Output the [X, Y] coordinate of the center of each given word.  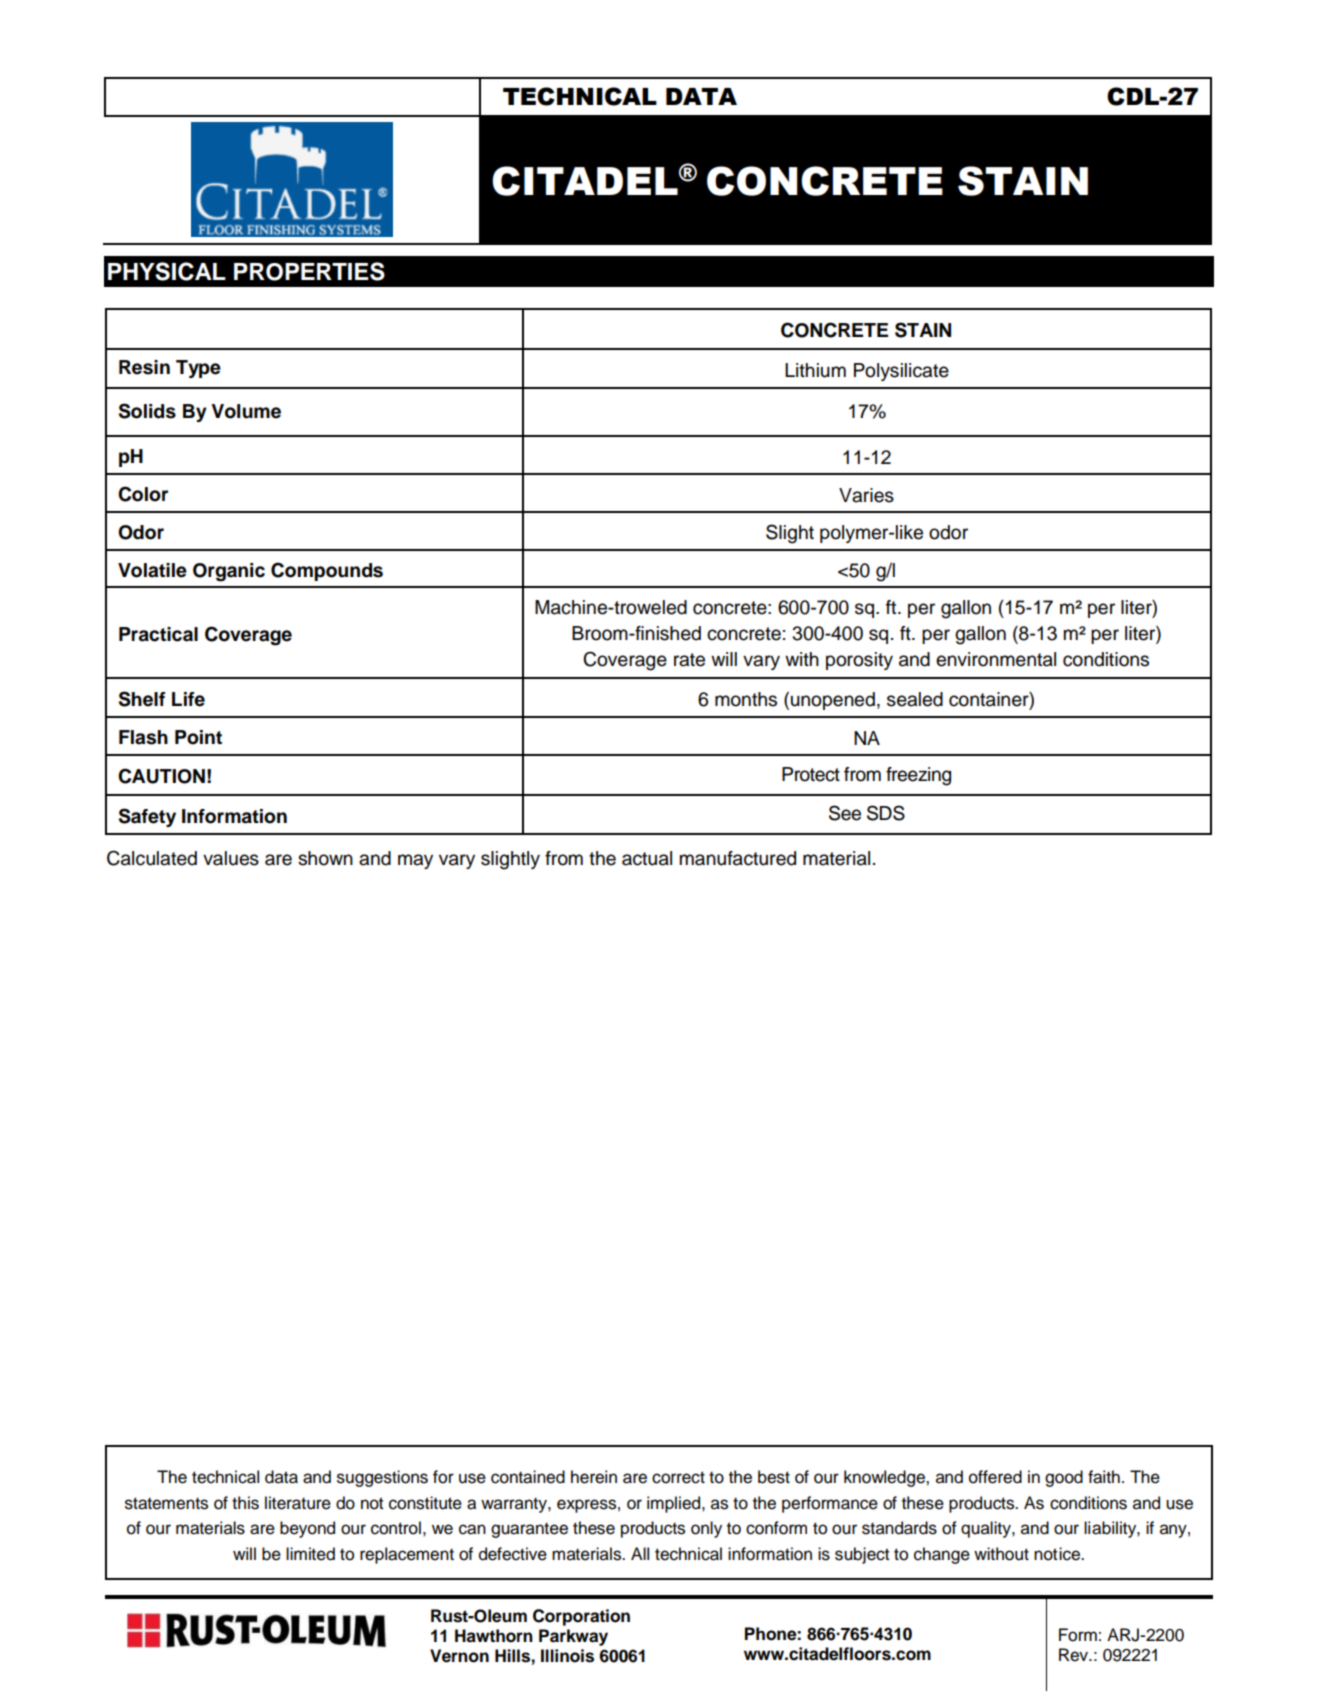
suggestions [382, 1478]
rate [689, 660]
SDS [886, 813]
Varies [866, 495]
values [231, 858]
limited [310, 1554]
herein [594, 1477]
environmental [996, 659]
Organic [229, 572]
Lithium [815, 370]
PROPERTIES [309, 271]
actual [647, 858]
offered [995, 1477]
